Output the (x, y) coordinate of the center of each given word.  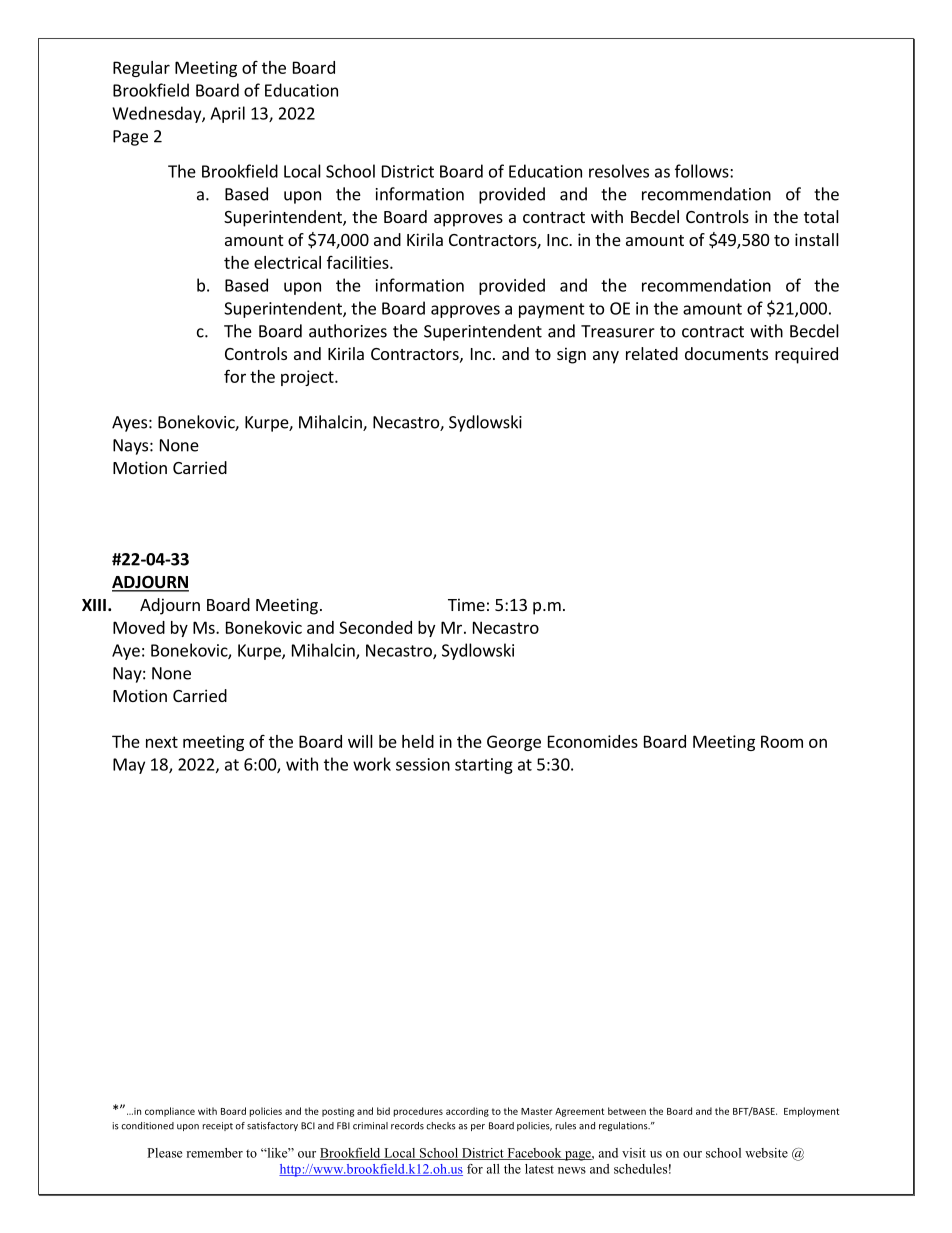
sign (571, 355)
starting (484, 766)
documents (726, 353)
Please (164, 1153)
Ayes (129, 424)
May (129, 766)
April (227, 114)
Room (782, 741)
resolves (619, 171)
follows (703, 171)
